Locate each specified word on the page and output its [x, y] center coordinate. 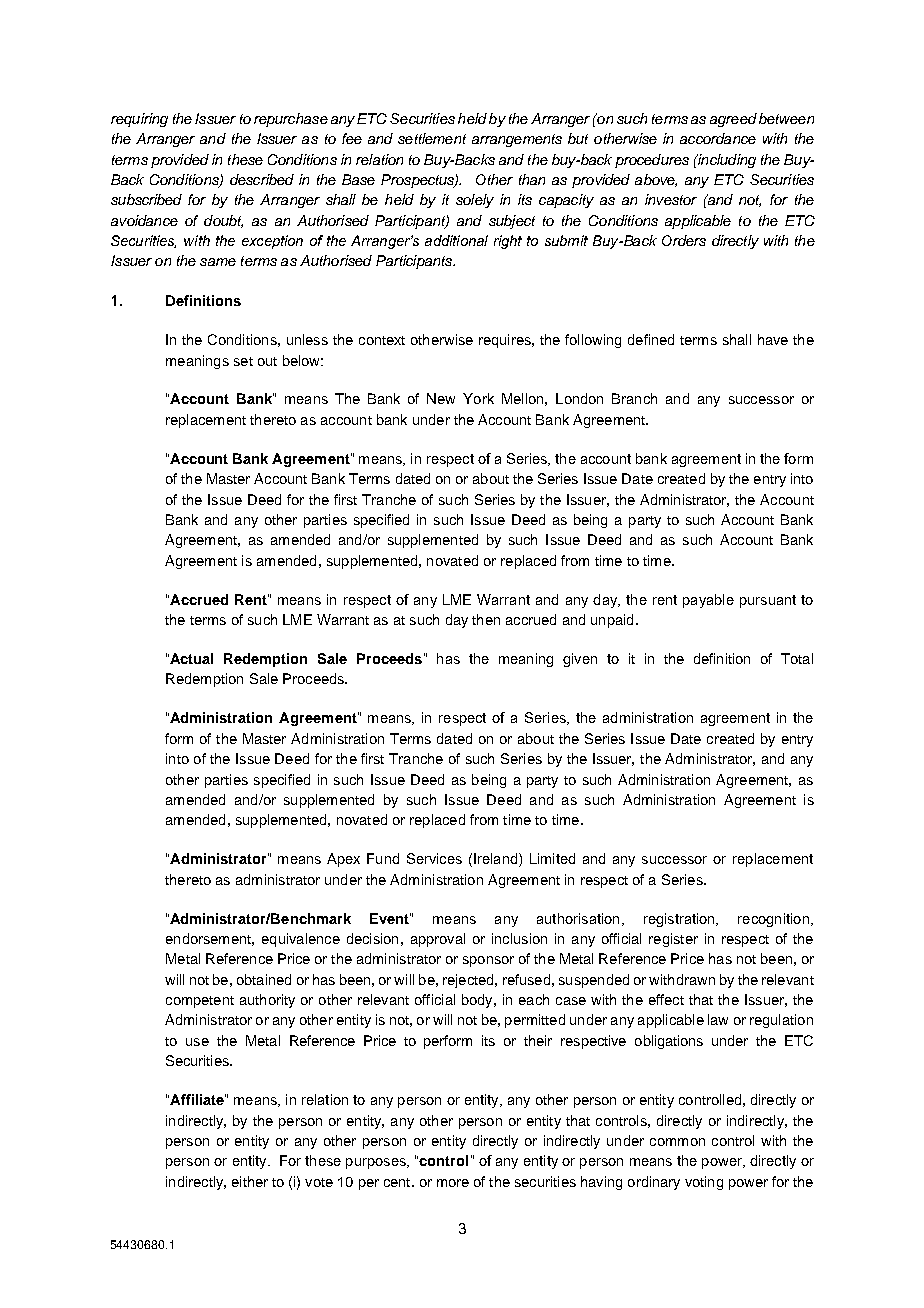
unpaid [612, 621]
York [478, 398]
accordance [718, 138]
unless [307, 339]
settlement [432, 138]
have [773, 339]
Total [797, 658]
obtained [264, 979]
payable [708, 601]
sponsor [488, 961]
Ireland [495, 858]
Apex [343, 860]
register [673, 940]
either [250, 1181]
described [262, 179]
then [486, 619]
